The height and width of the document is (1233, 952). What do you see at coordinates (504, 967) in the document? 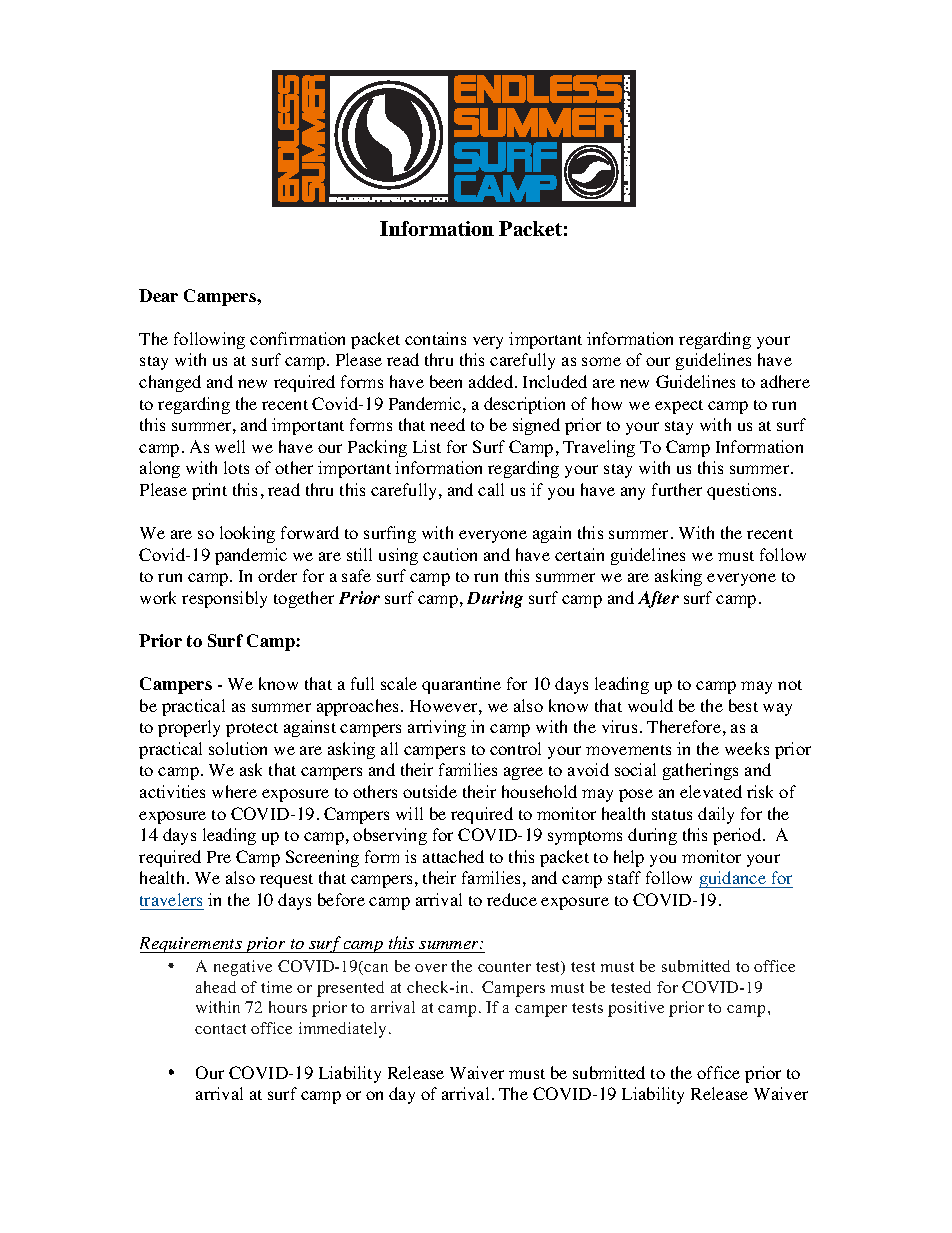
I see `counter` at bounding box center [504, 967].
